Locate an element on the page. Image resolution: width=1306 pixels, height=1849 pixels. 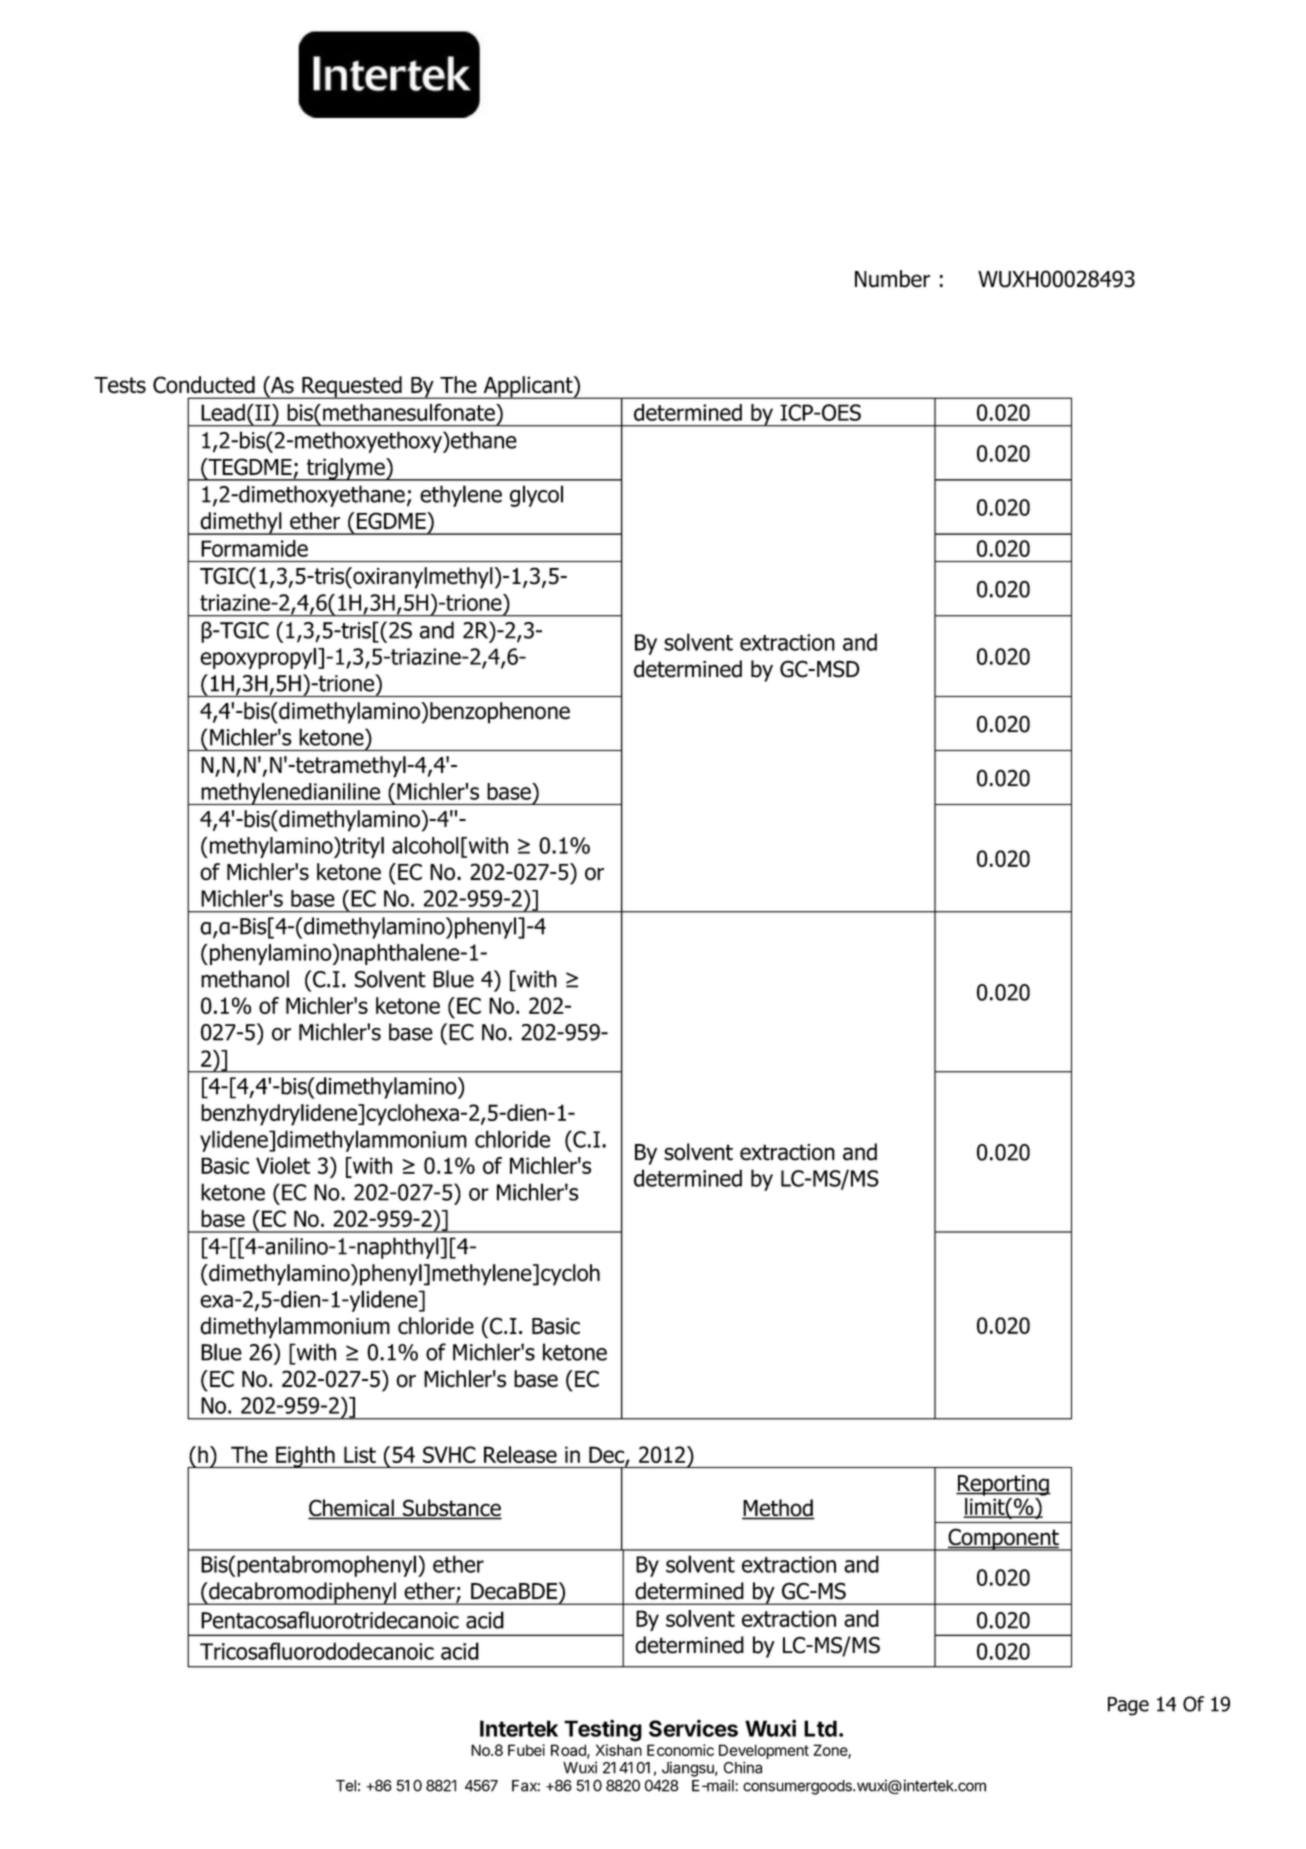
Violet is located at coordinates (283, 1165).
